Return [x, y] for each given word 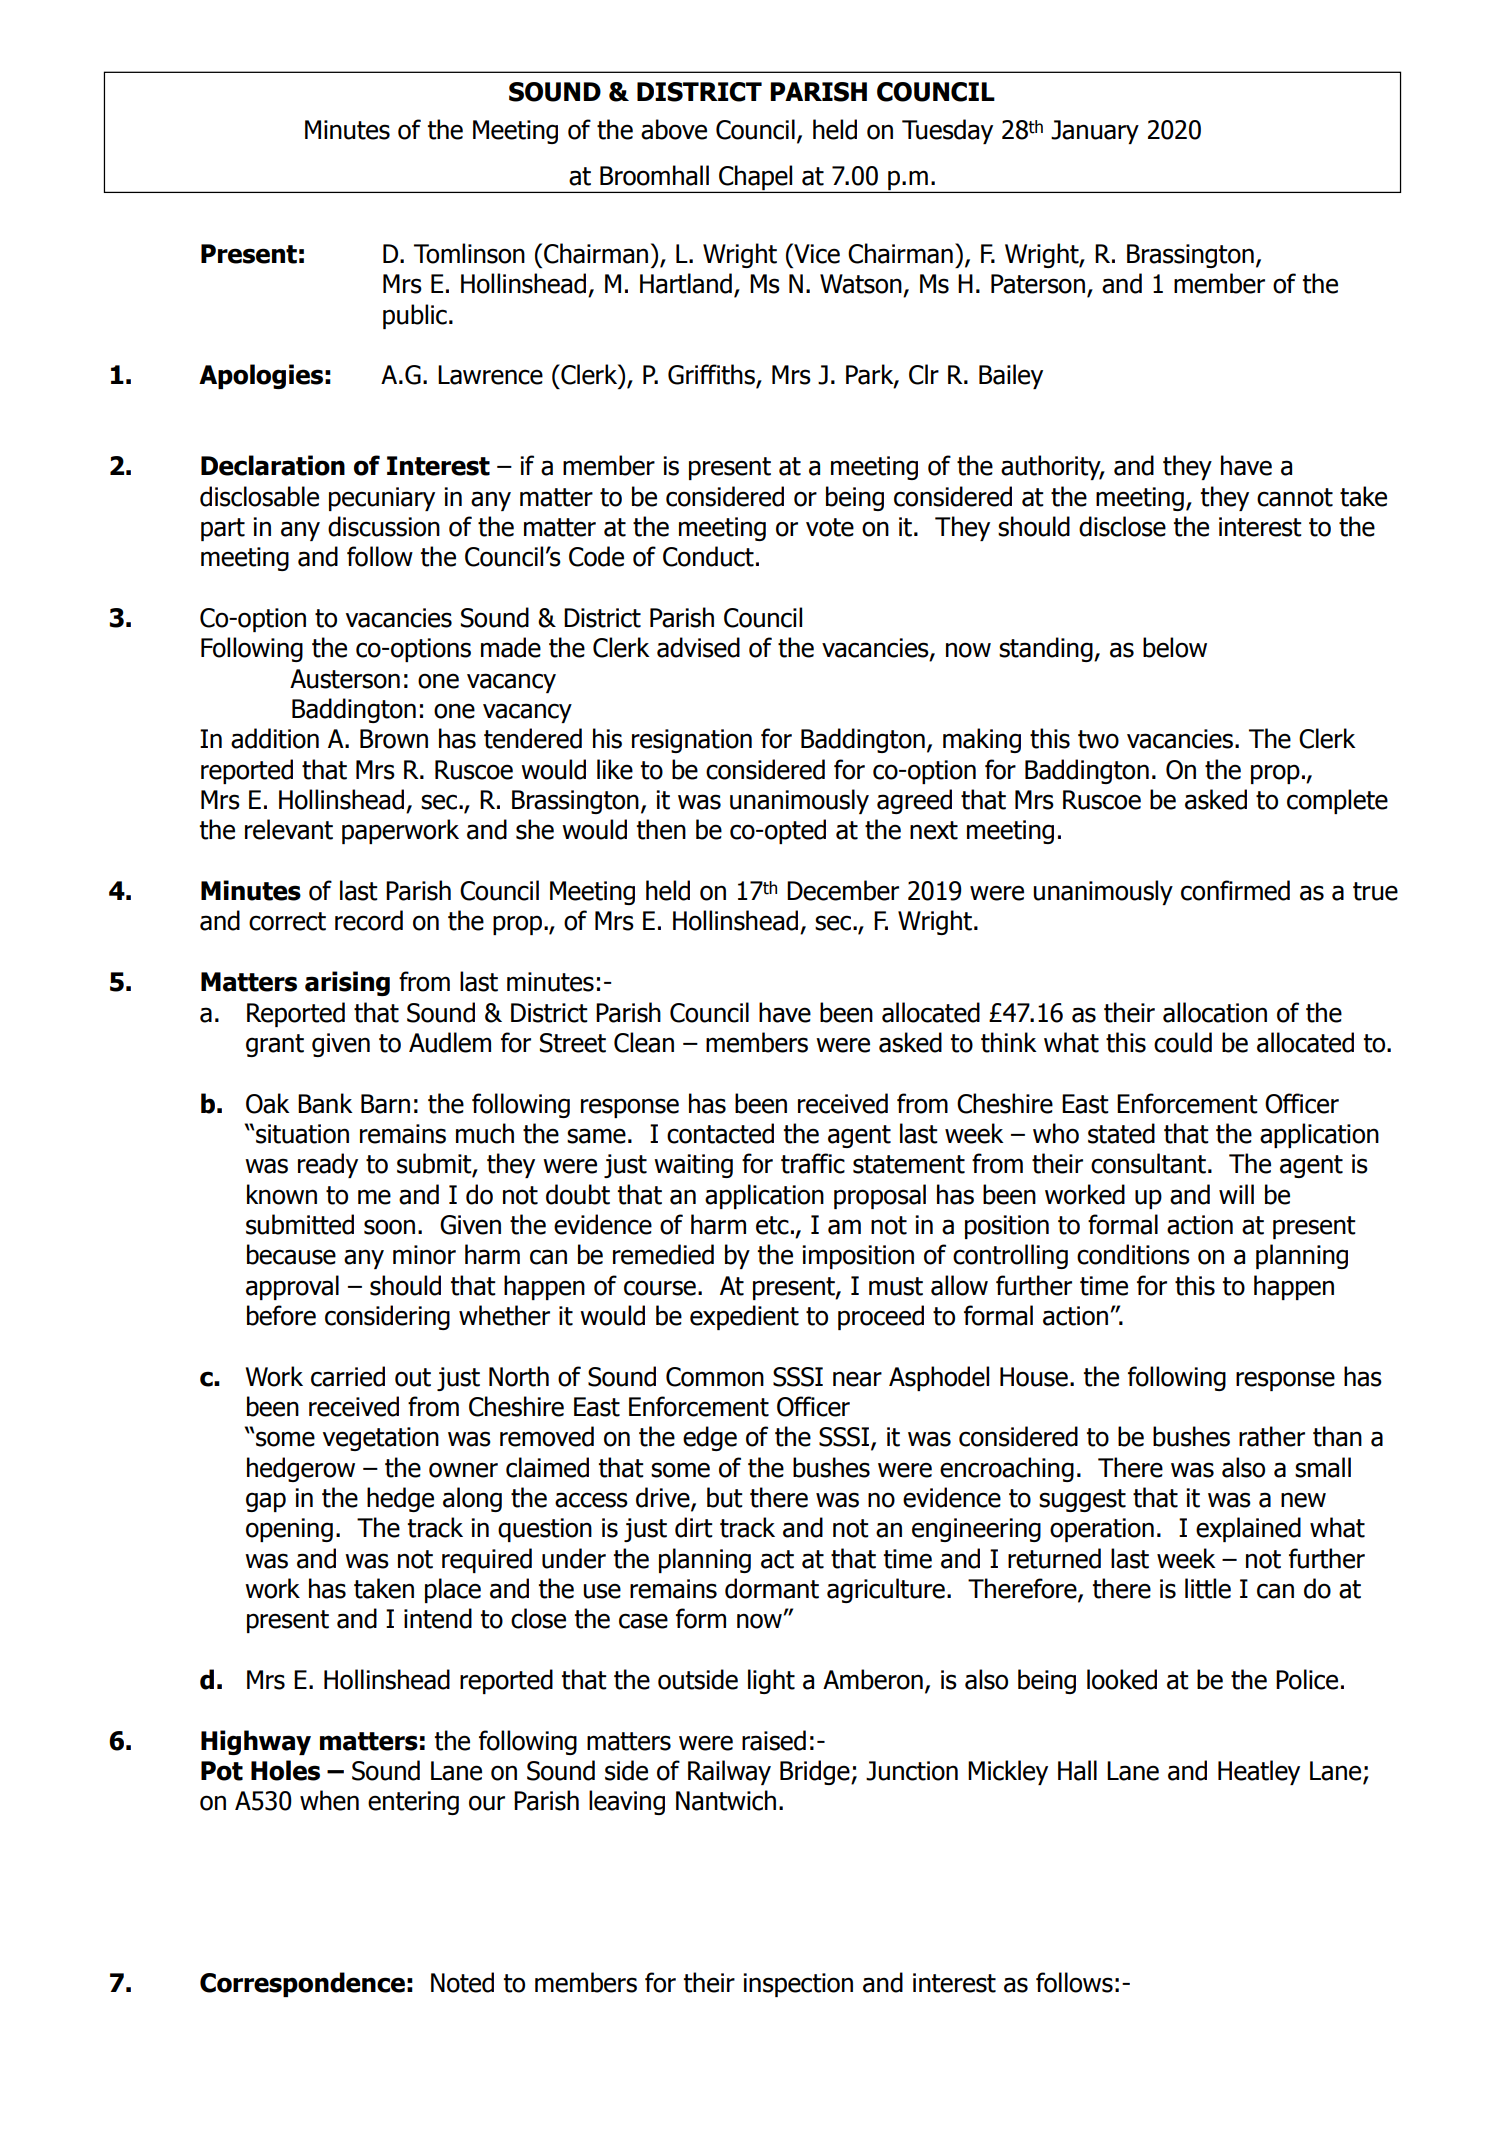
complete [1337, 801]
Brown [394, 739]
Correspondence [302, 1984]
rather [1272, 1436]
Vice [816, 253]
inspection [798, 1985]
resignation [692, 741]
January [1095, 132]
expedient [744, 1317]
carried [348, 1376]
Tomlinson [469, 253]
